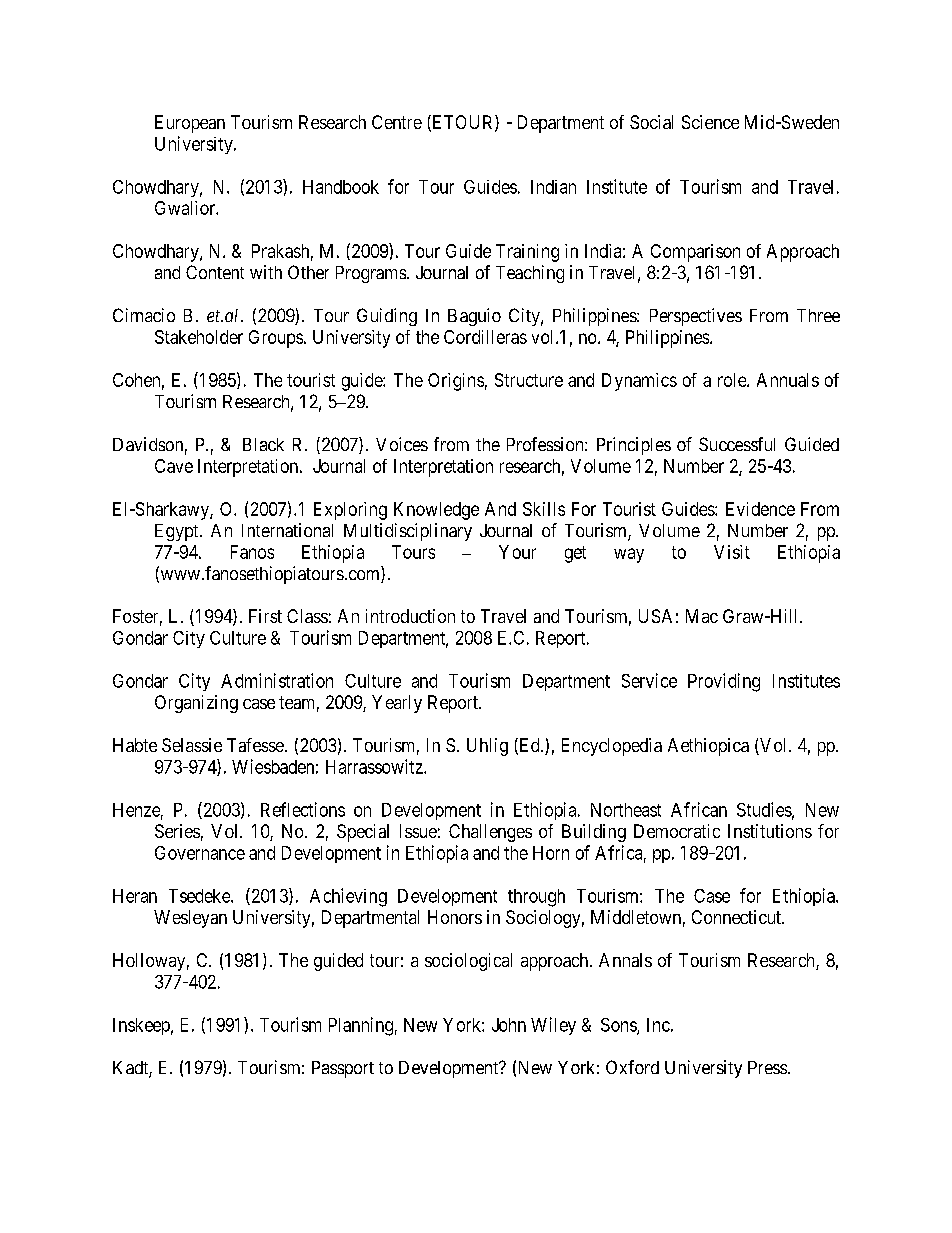  I want to click on Governance, so click(200, 853).
